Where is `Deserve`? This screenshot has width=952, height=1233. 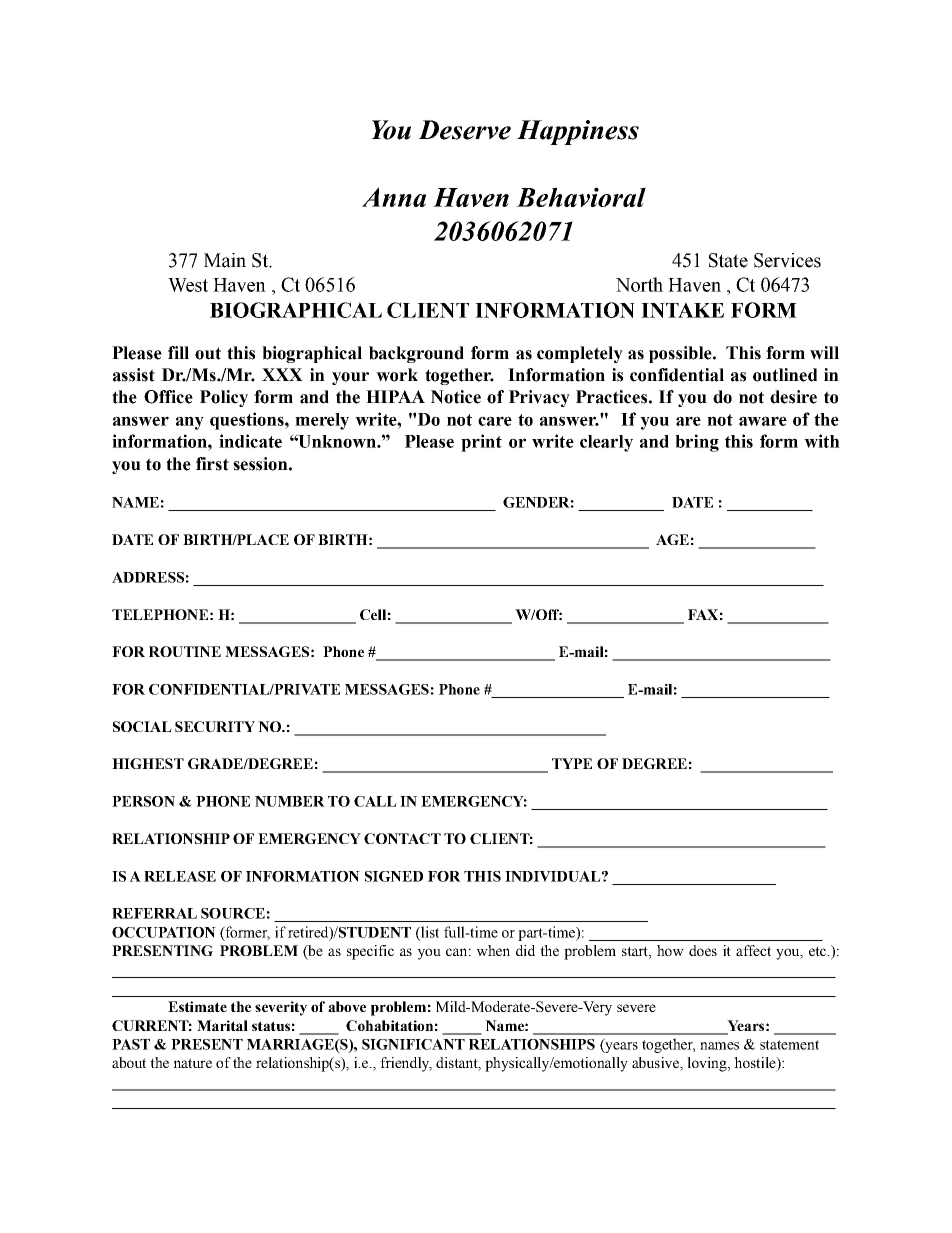
Deserve is located at coordinates (464, 130).
